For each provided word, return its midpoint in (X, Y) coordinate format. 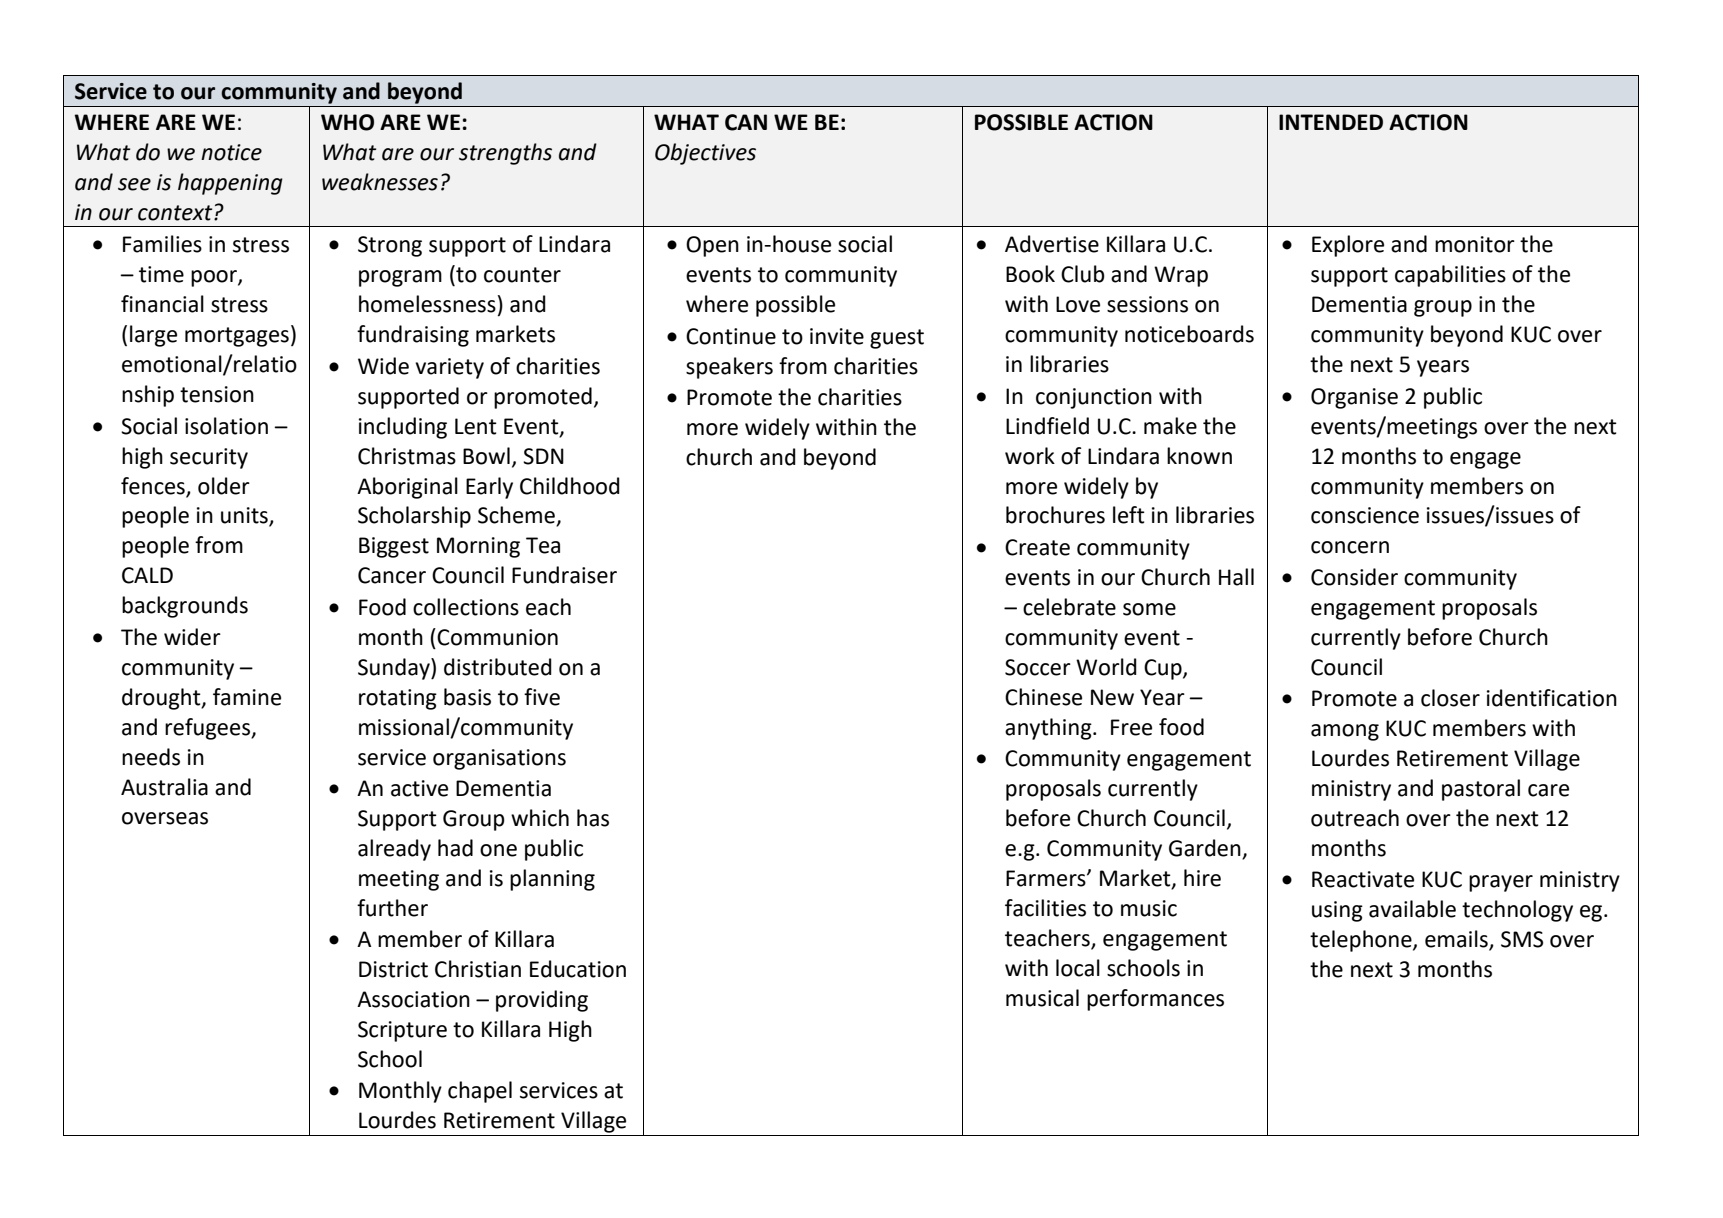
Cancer (392, 575)
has (593, 818)
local (1078, 968)
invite (837, 336)
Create (1037, 547)
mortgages (237, 337)
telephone (1362, 941)
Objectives (705, 154)
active (419, 788)
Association (413, 999)
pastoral (1481, 790)
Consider (1354, 577)
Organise (1354, 398)
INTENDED (1331, 122)
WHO (347, 122)
